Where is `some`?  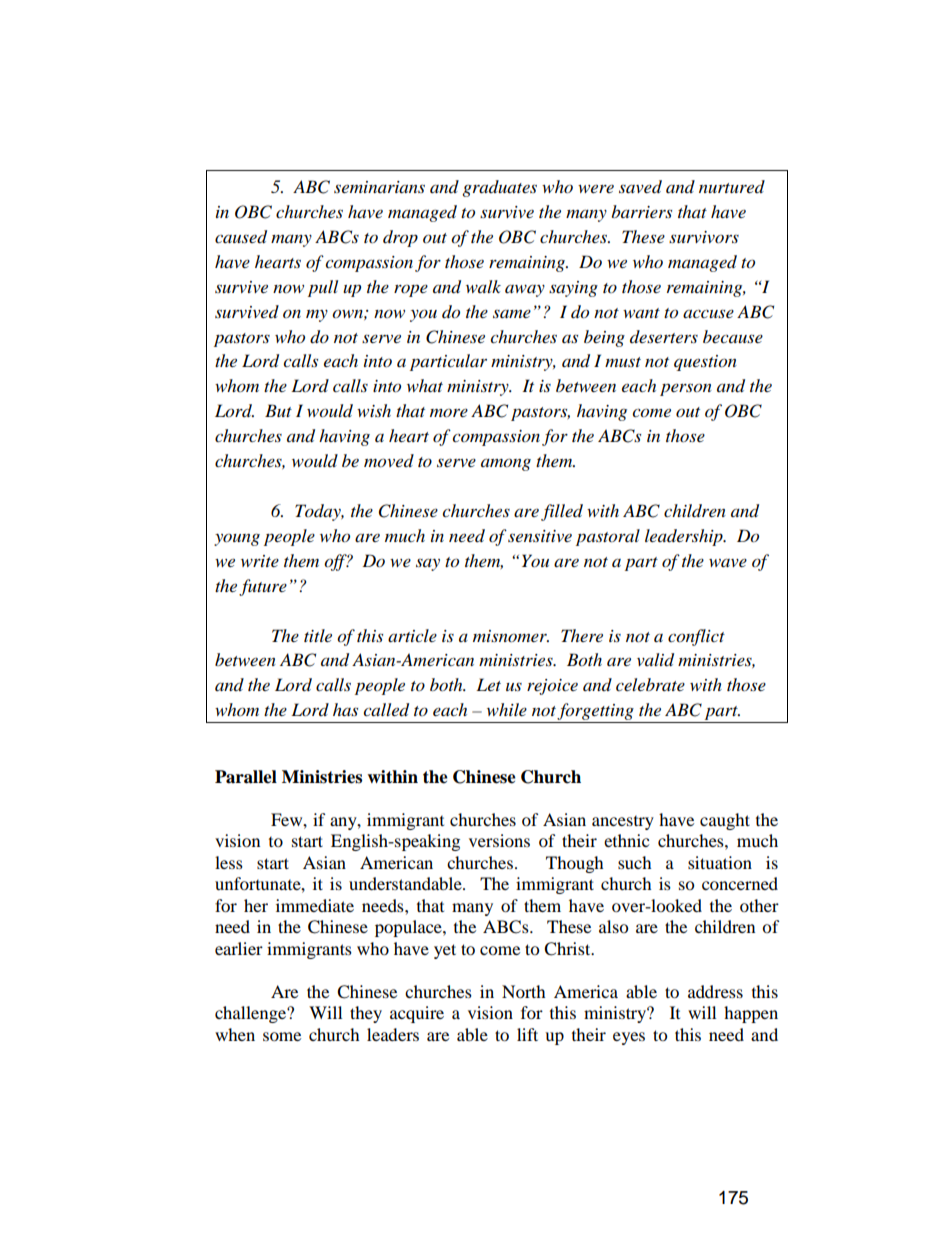 some is located at coordinates (282, 1036).
